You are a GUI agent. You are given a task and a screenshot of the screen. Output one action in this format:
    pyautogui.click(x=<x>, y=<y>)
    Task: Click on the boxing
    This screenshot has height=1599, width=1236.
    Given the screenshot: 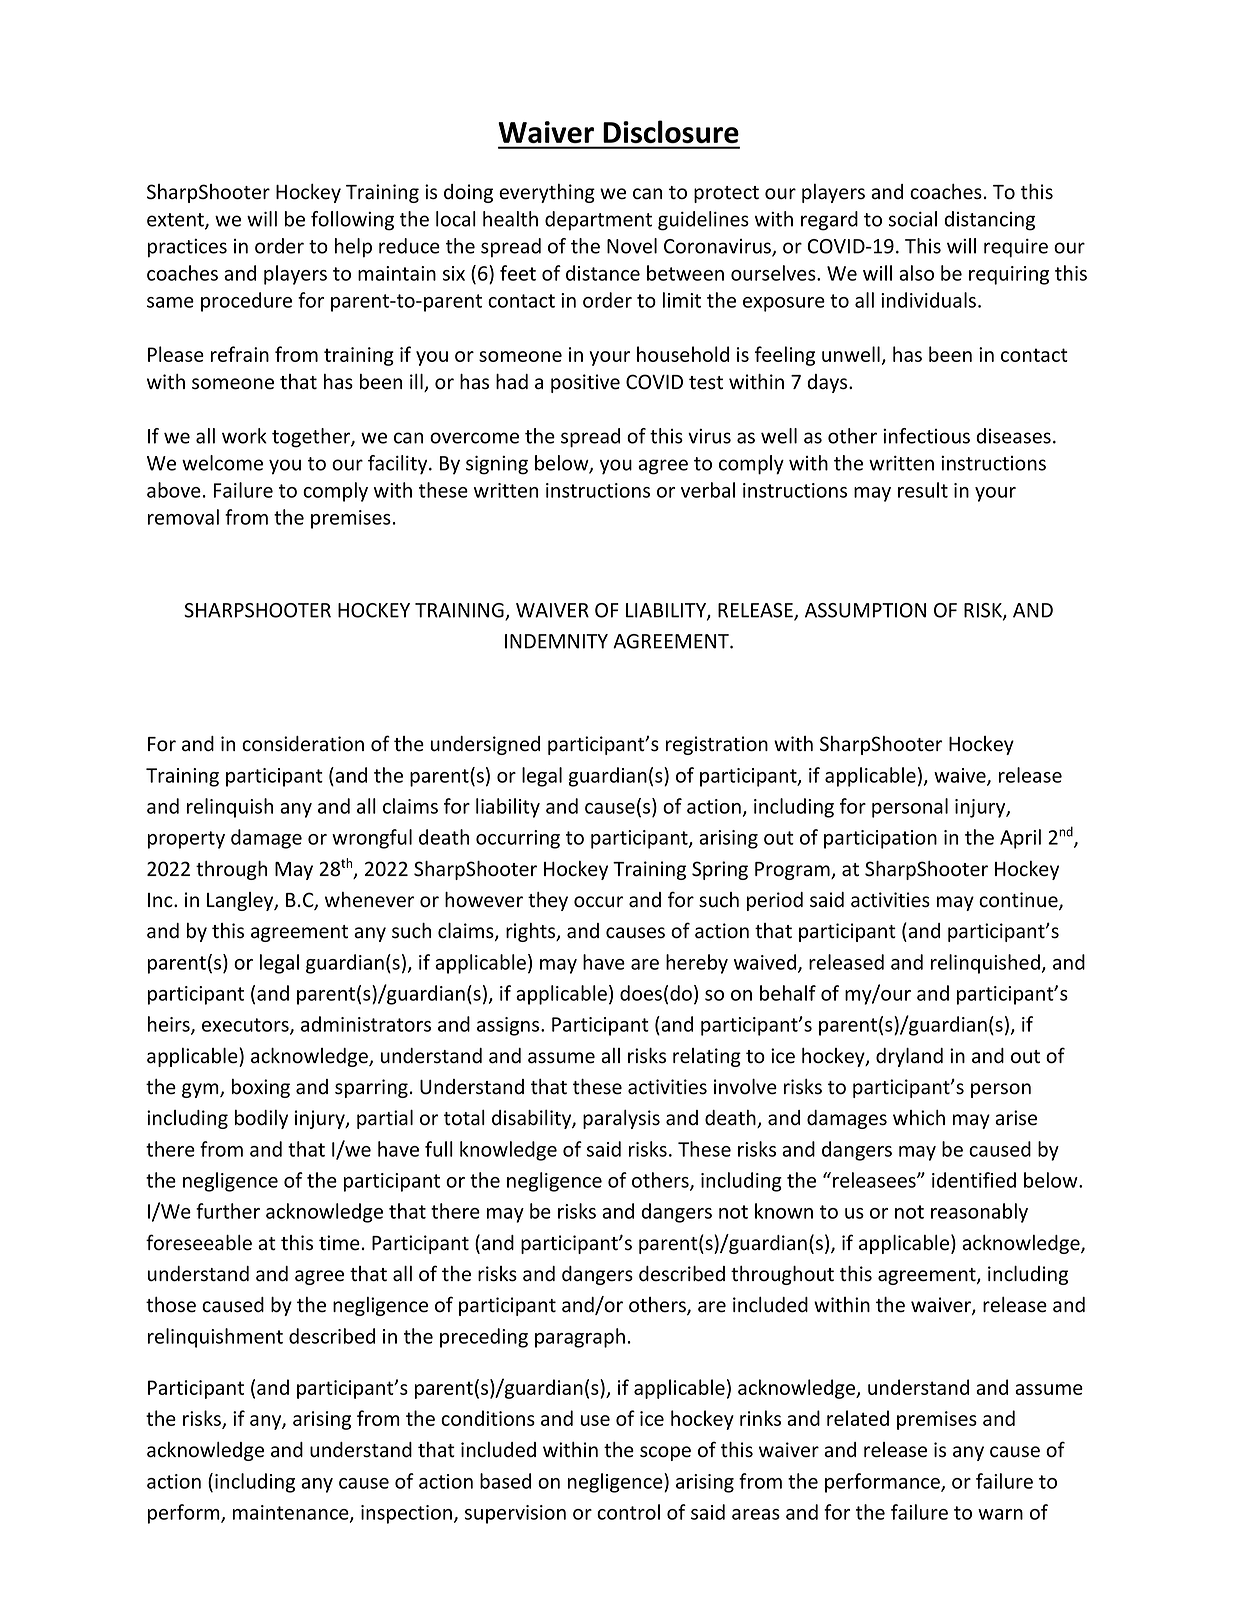 What is the action you would take?
    pyautogui.click(x=261, y=1088)
